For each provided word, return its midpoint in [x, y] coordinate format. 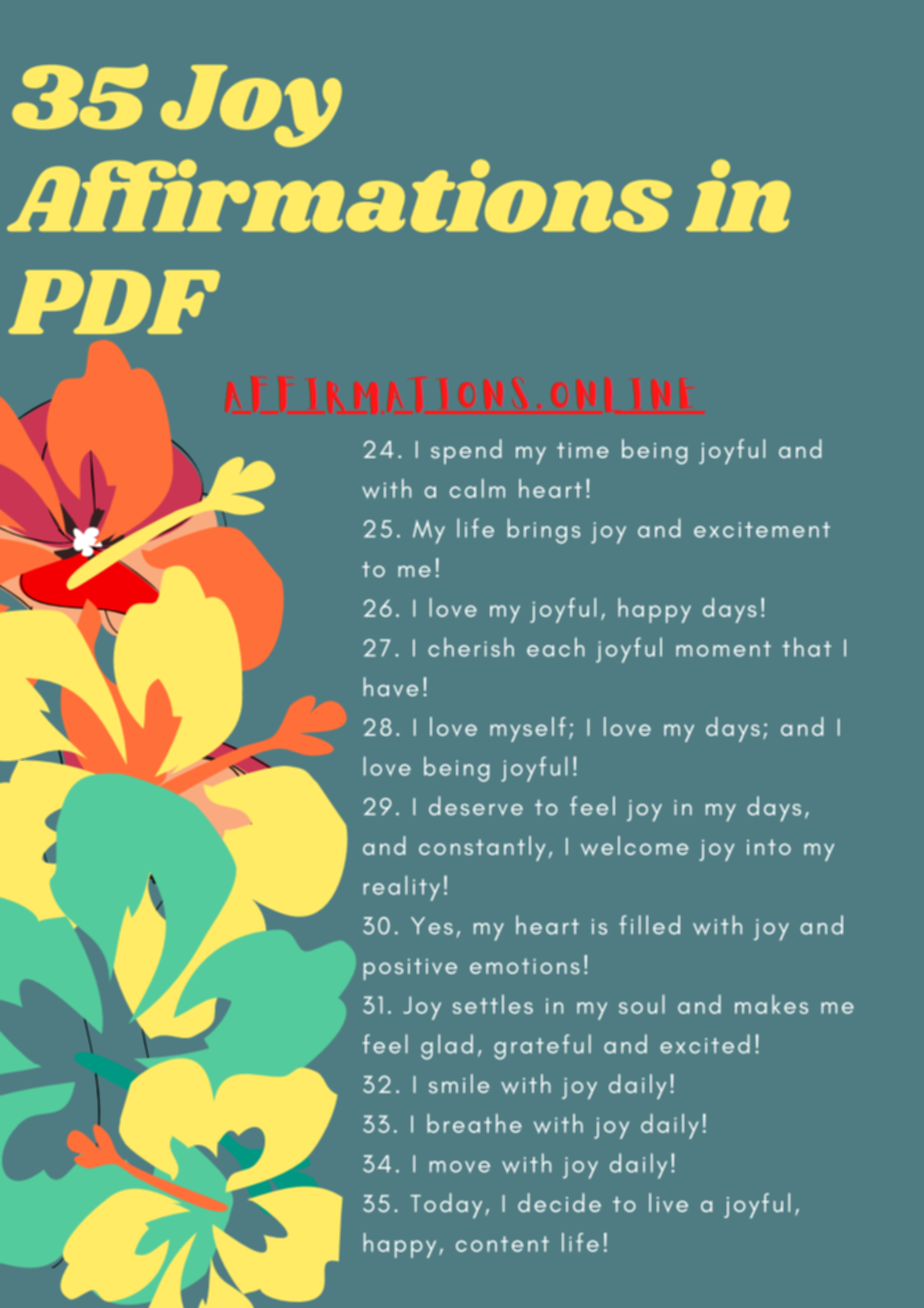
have [391, 687]
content [502, 1244]
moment [723, 649]
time [583, 450]
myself [528, 729]
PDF [114, 302]
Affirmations [339, 195]
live [668, 1202]
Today [446, 1205]
